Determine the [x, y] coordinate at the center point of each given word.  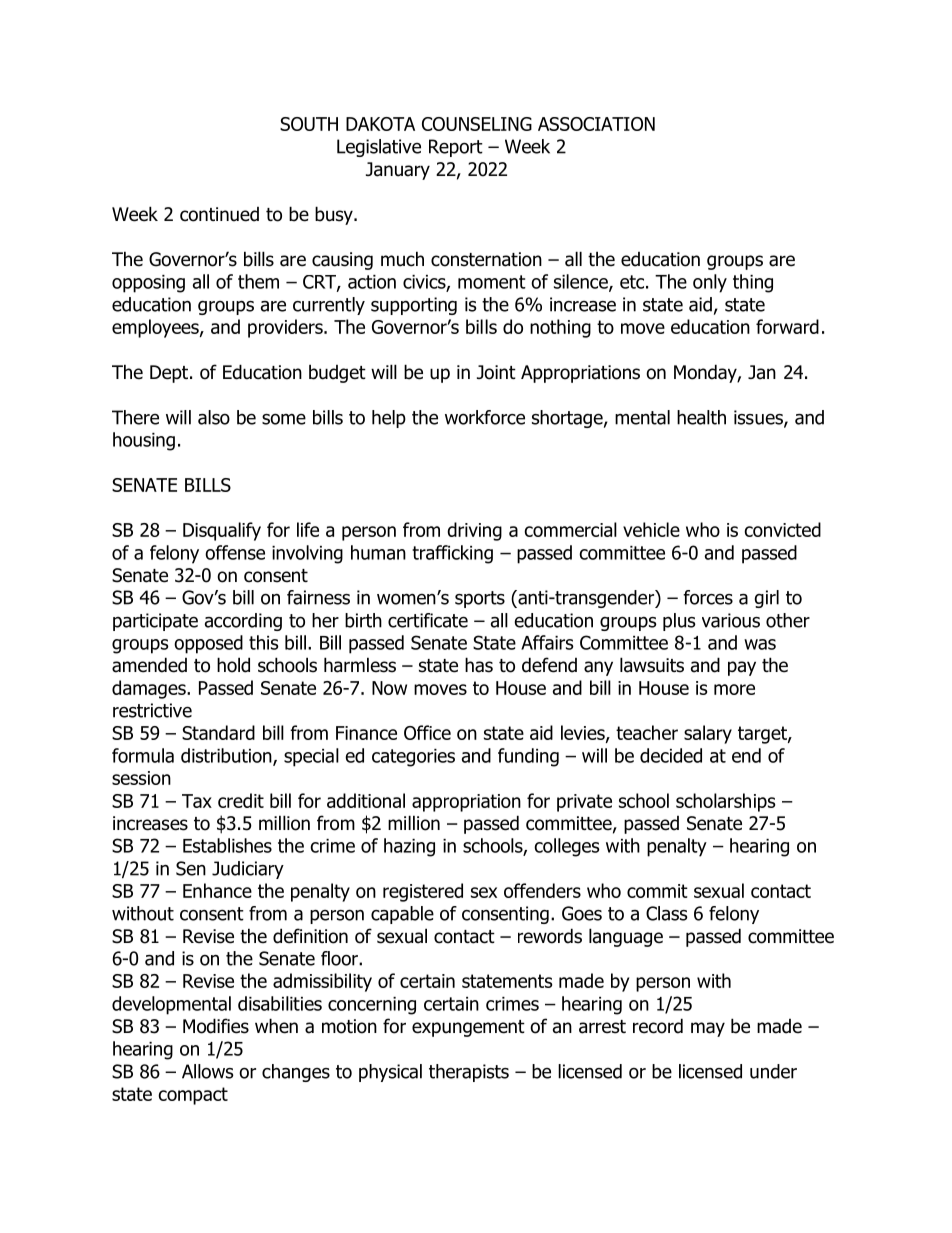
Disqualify [222, 531]
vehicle [651, 529]
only [710, 283]
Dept [169, 374]
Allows [208, 1071]
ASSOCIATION [596, 124]
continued [219, 214]
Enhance [217, 890]
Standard [218, 732]
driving [474, 531]
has [479, 665]
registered [423, 892]
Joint [496, 372]
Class [667, 913]
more [734, 689]
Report [456, 148]
